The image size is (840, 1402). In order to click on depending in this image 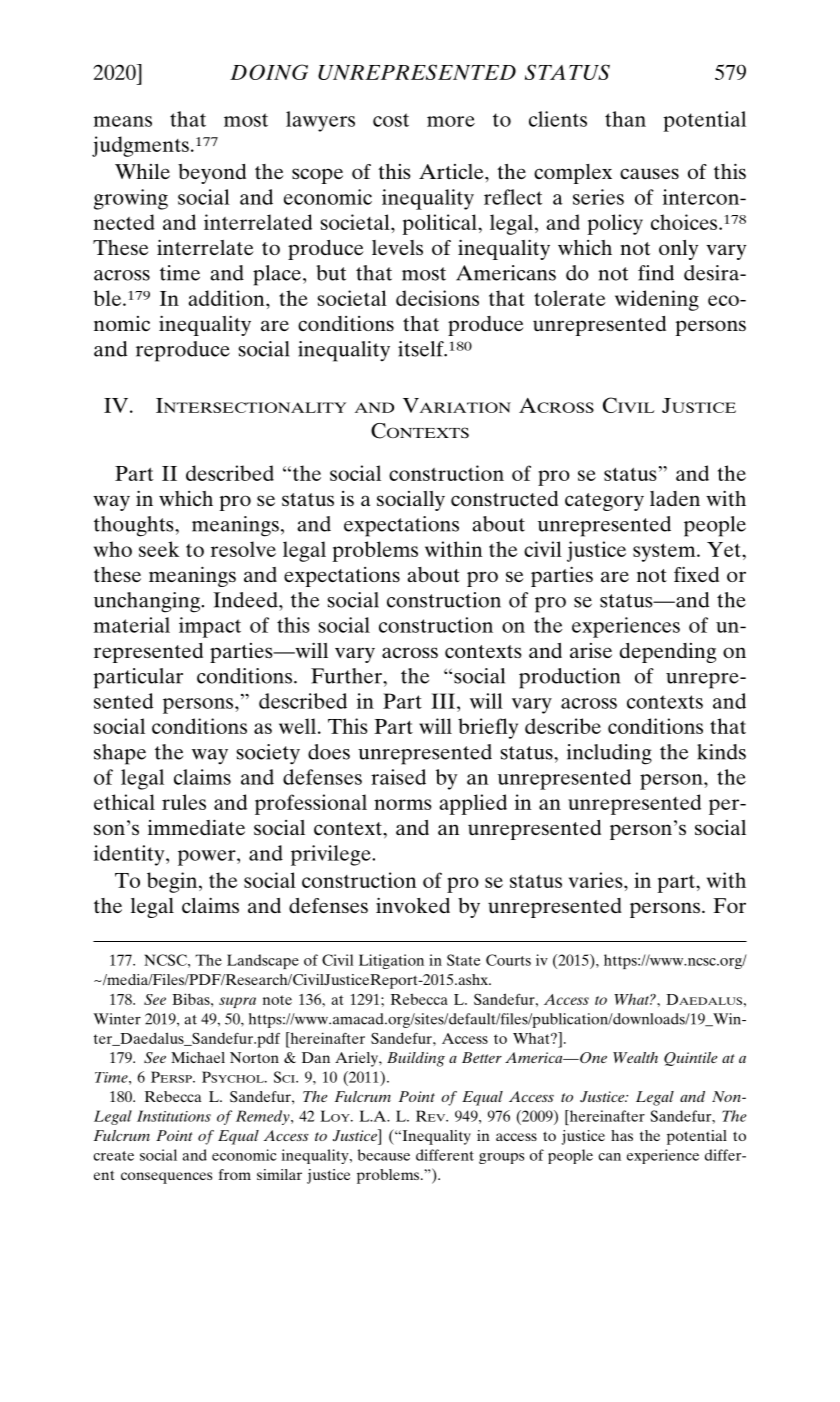, I will do `click(668, 653)`.
